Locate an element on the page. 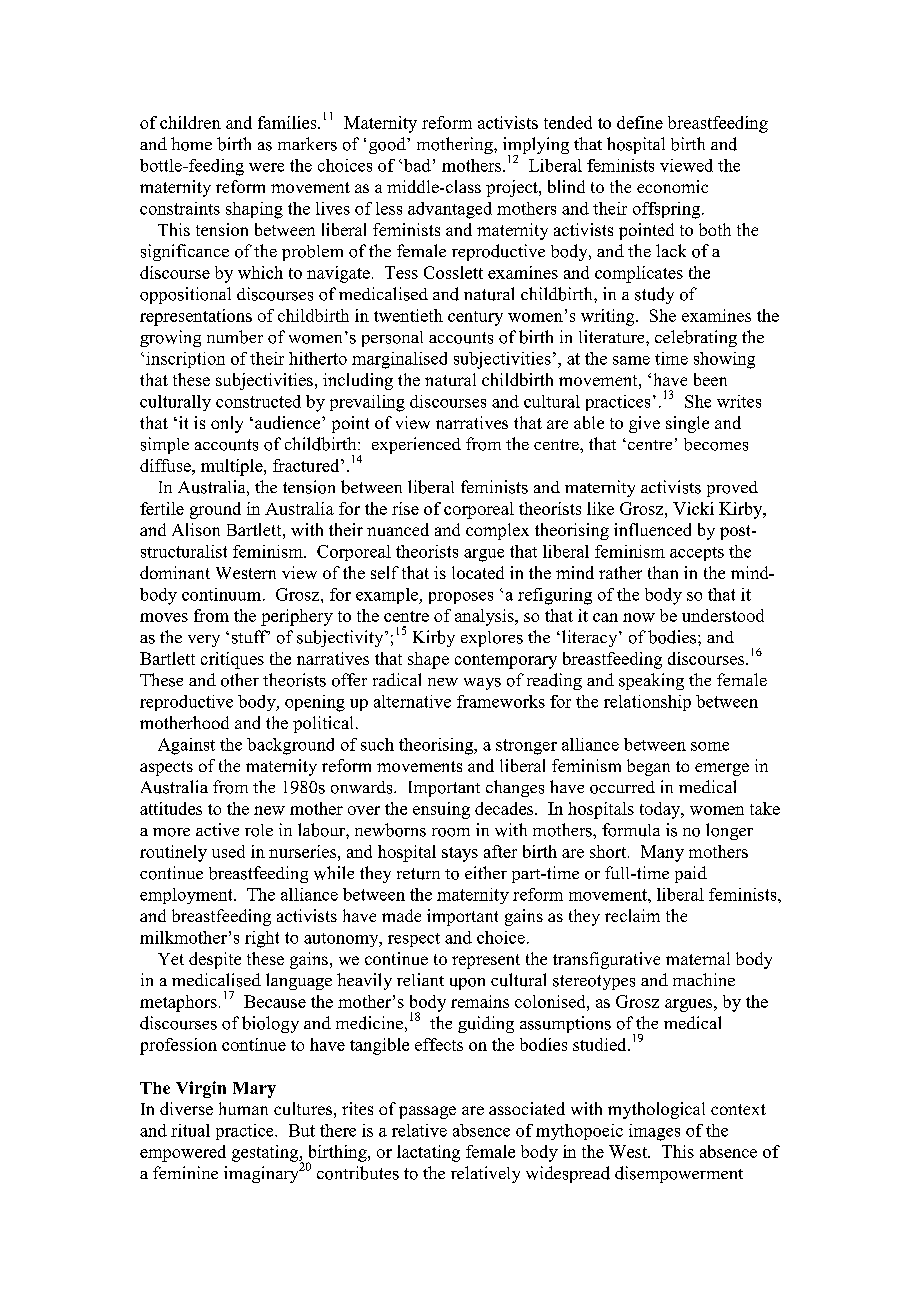 Image resolution: width=924 pixels, height=1308 pixels. disempowerment is located at coordinates (679, 1174).
